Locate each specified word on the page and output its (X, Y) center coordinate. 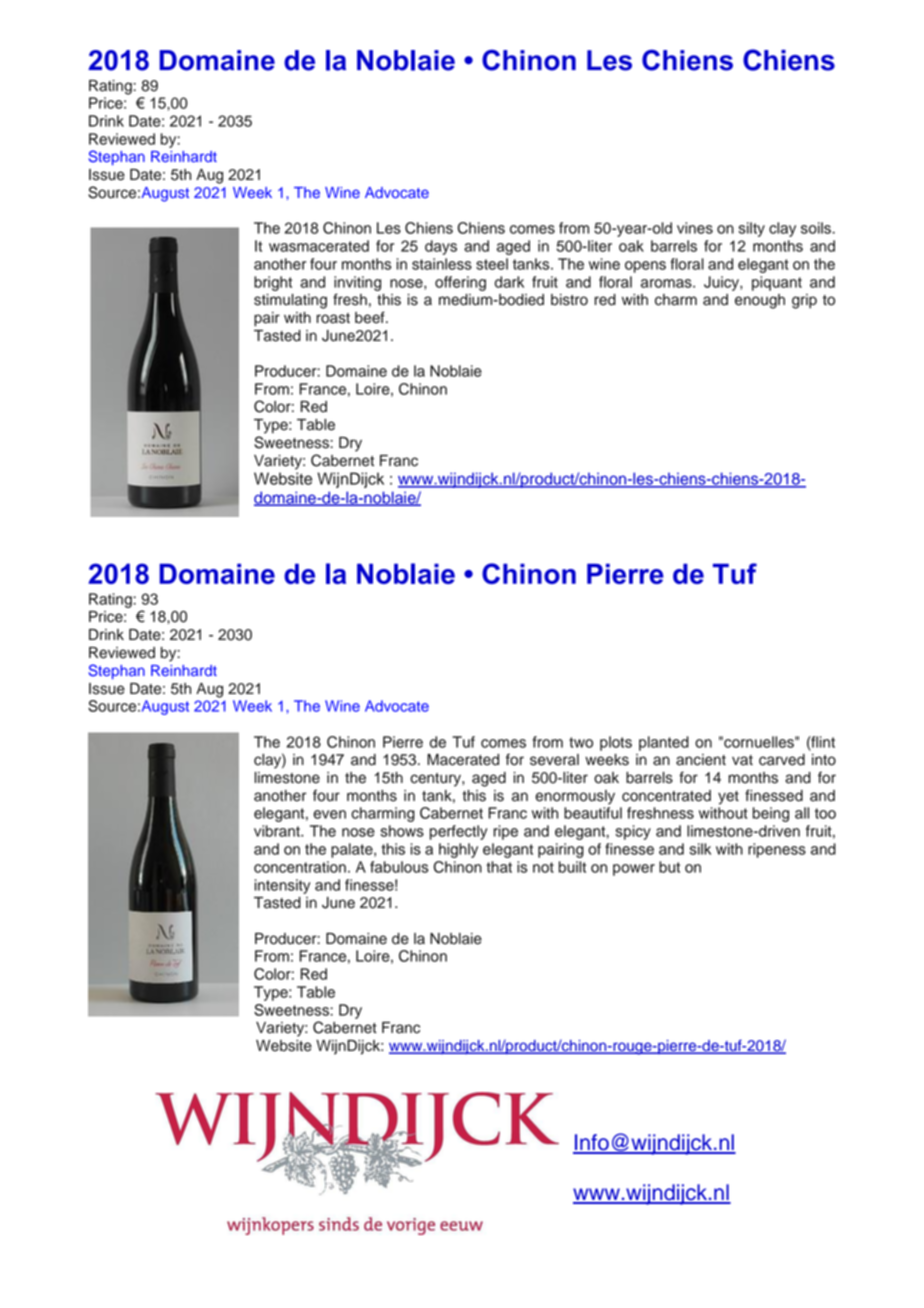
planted (664, 743)
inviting (357, 283)
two (581, 742)
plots (616, 743)
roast (333, 318)
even (329, 814)
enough (760, 301)
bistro (569, 300)
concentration (300, 867)
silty (751, 229)
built (572, 867)
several (554, 760)
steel (492, 264)
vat (742, 760)
